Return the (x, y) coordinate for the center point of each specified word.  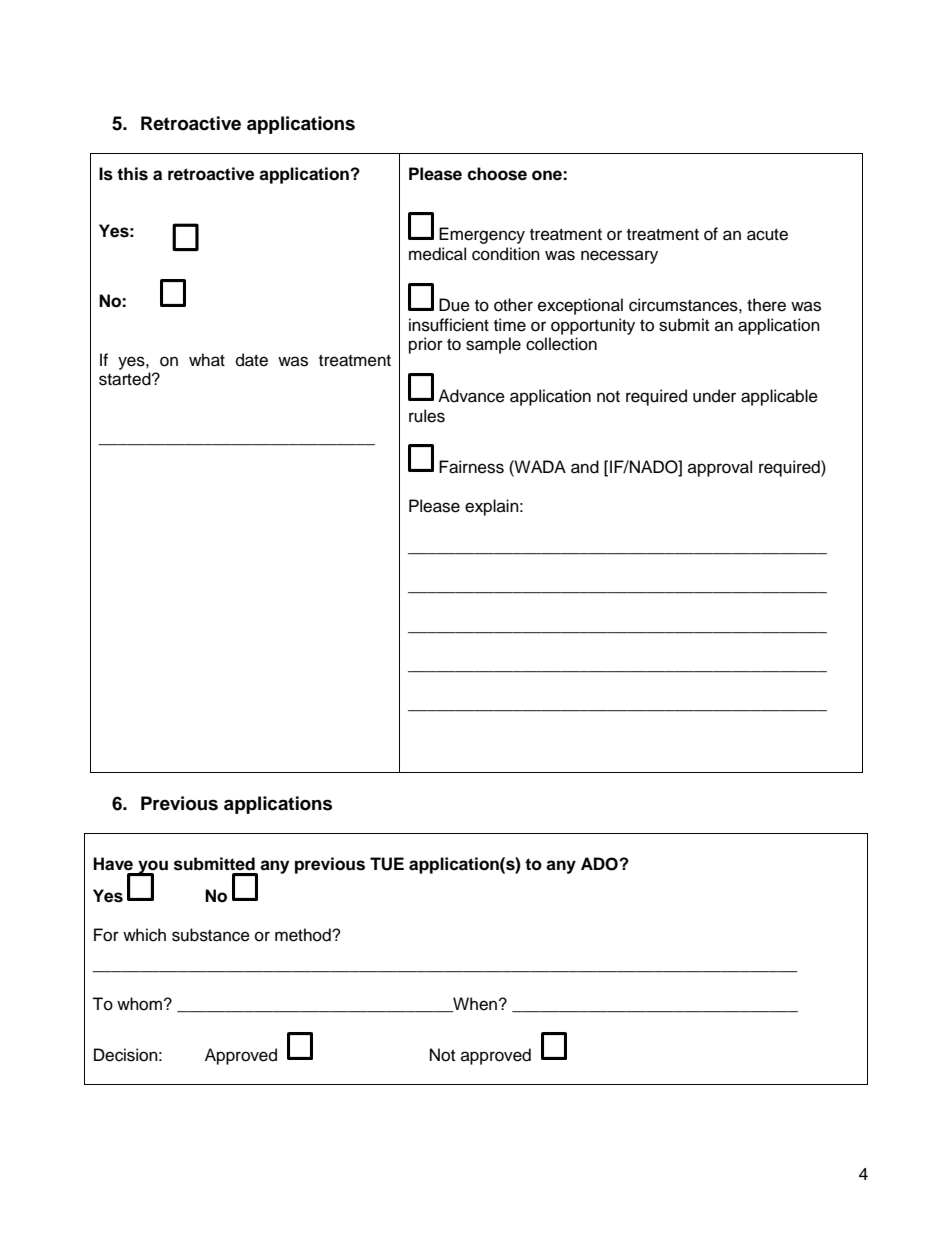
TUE (387, 864)
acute (767, 235)
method (304, 935)
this (132, 174)
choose (497, 174)
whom (139, 1004)
